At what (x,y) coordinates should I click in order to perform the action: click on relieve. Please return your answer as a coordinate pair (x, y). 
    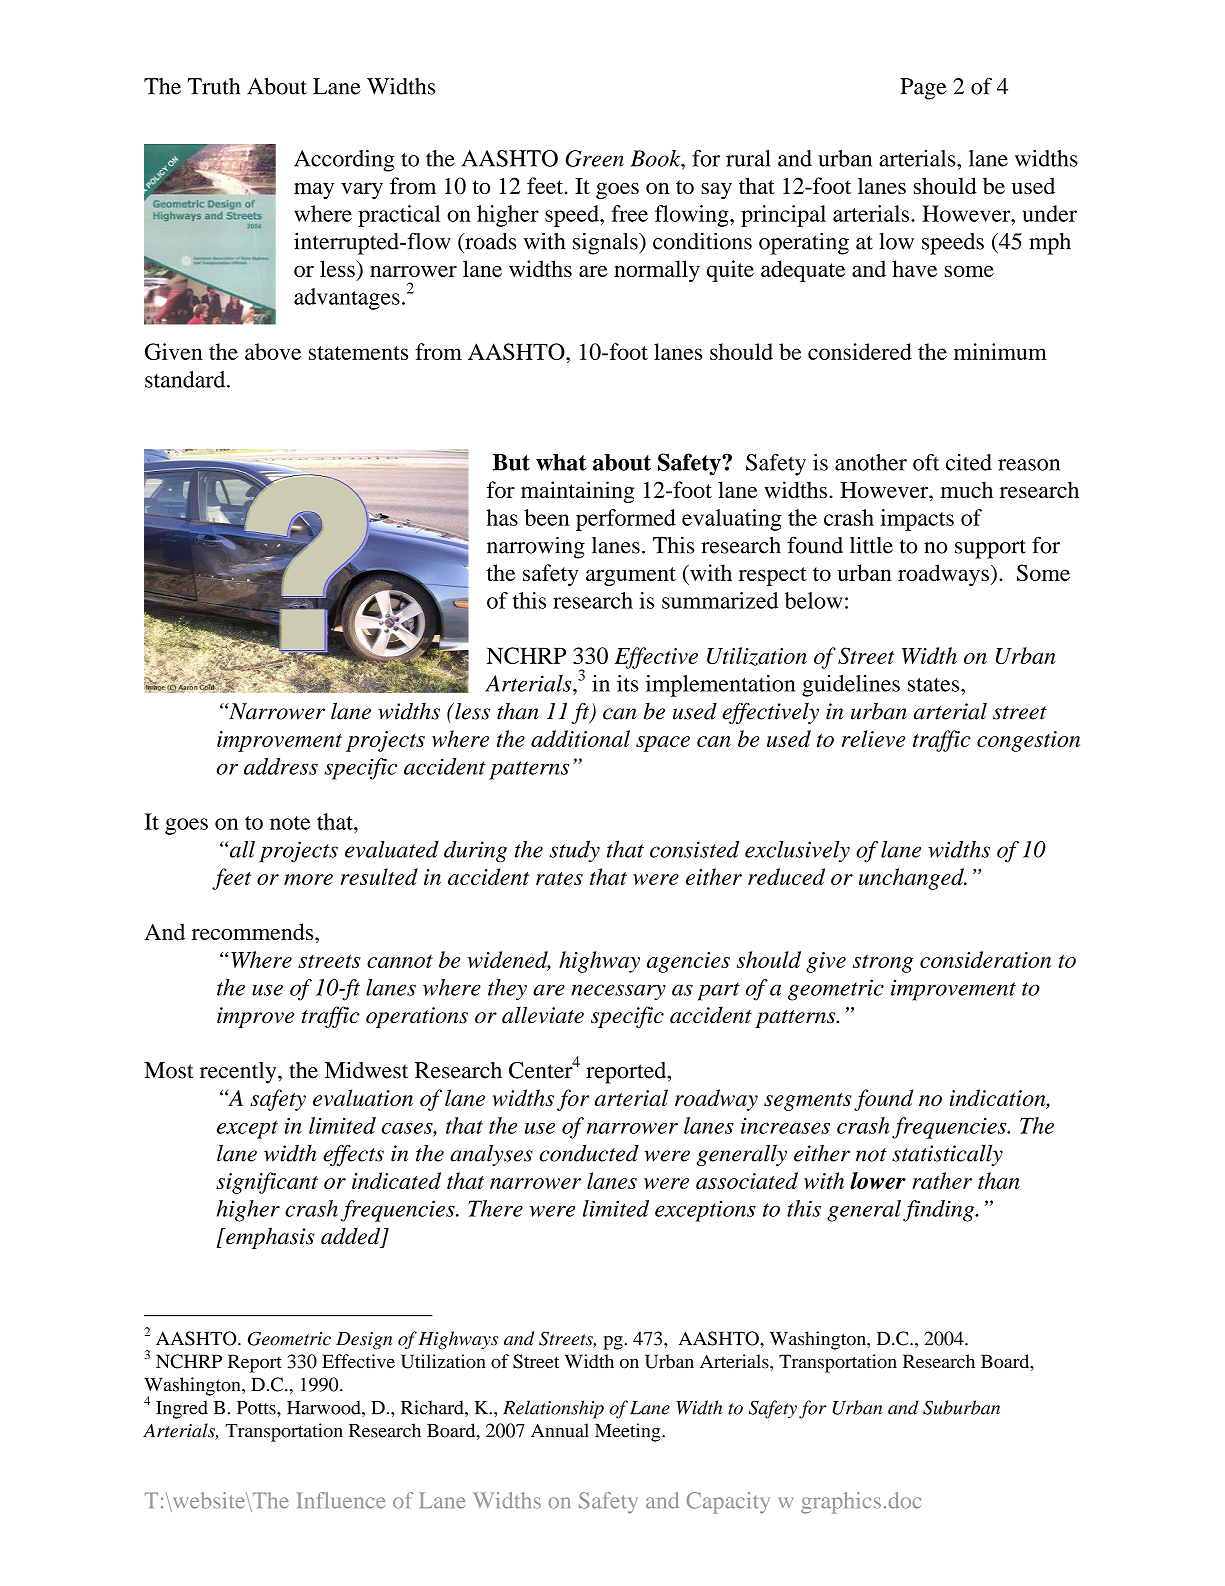
    Looking at the image, I should click on (874, 738).
